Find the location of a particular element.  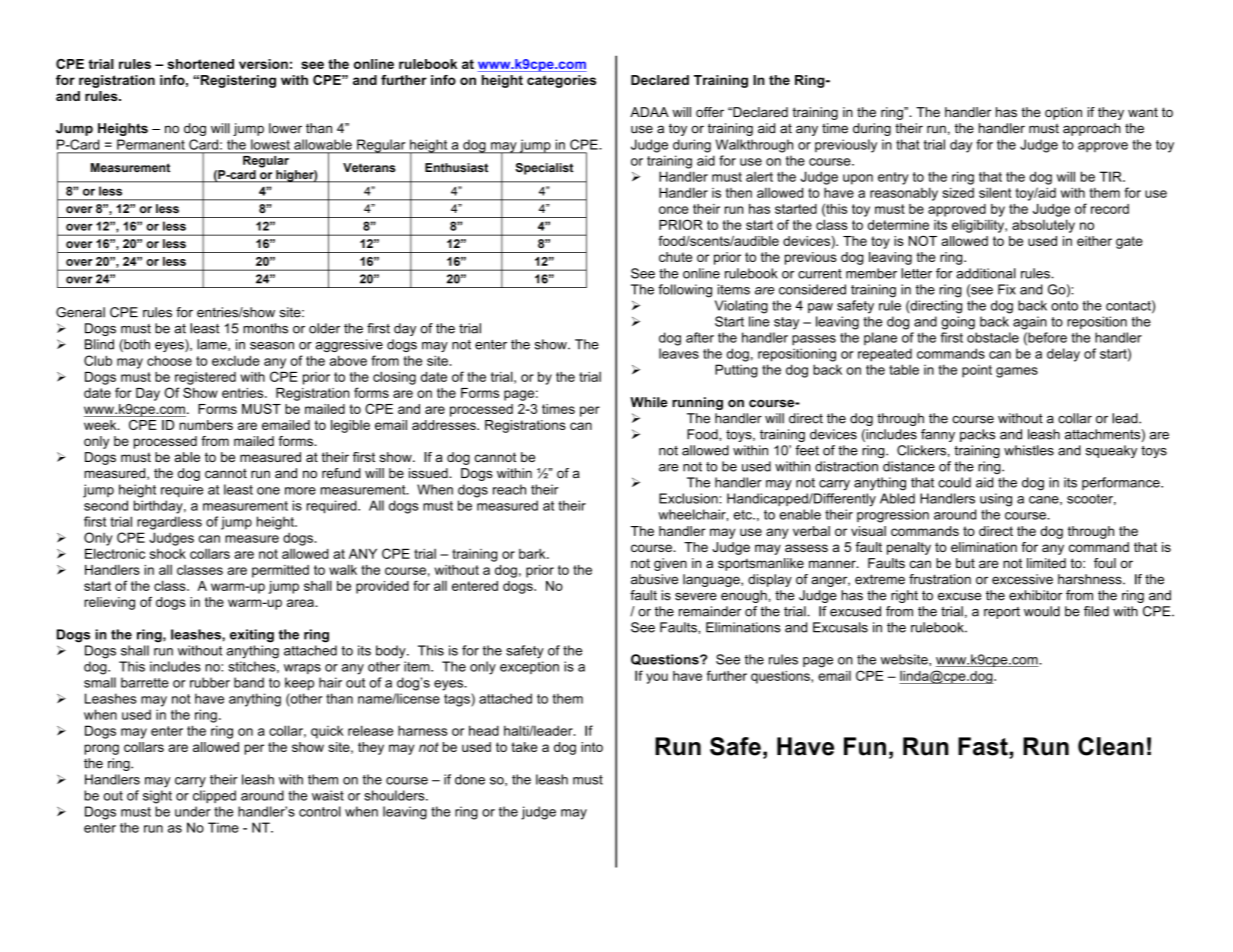

given is located at coordinates (670, 564).
